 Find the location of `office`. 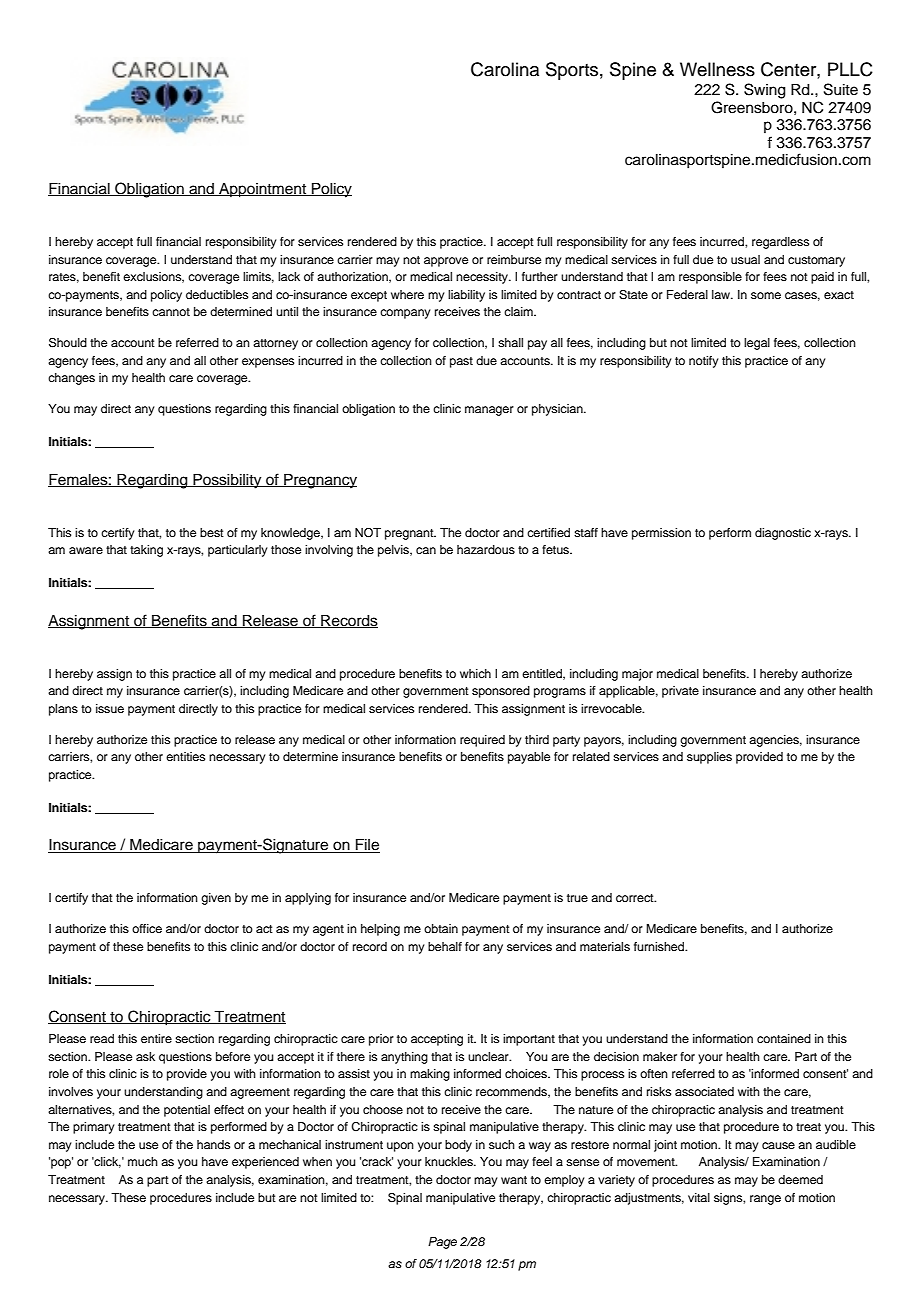

office is located at coordinates (147, 928).
